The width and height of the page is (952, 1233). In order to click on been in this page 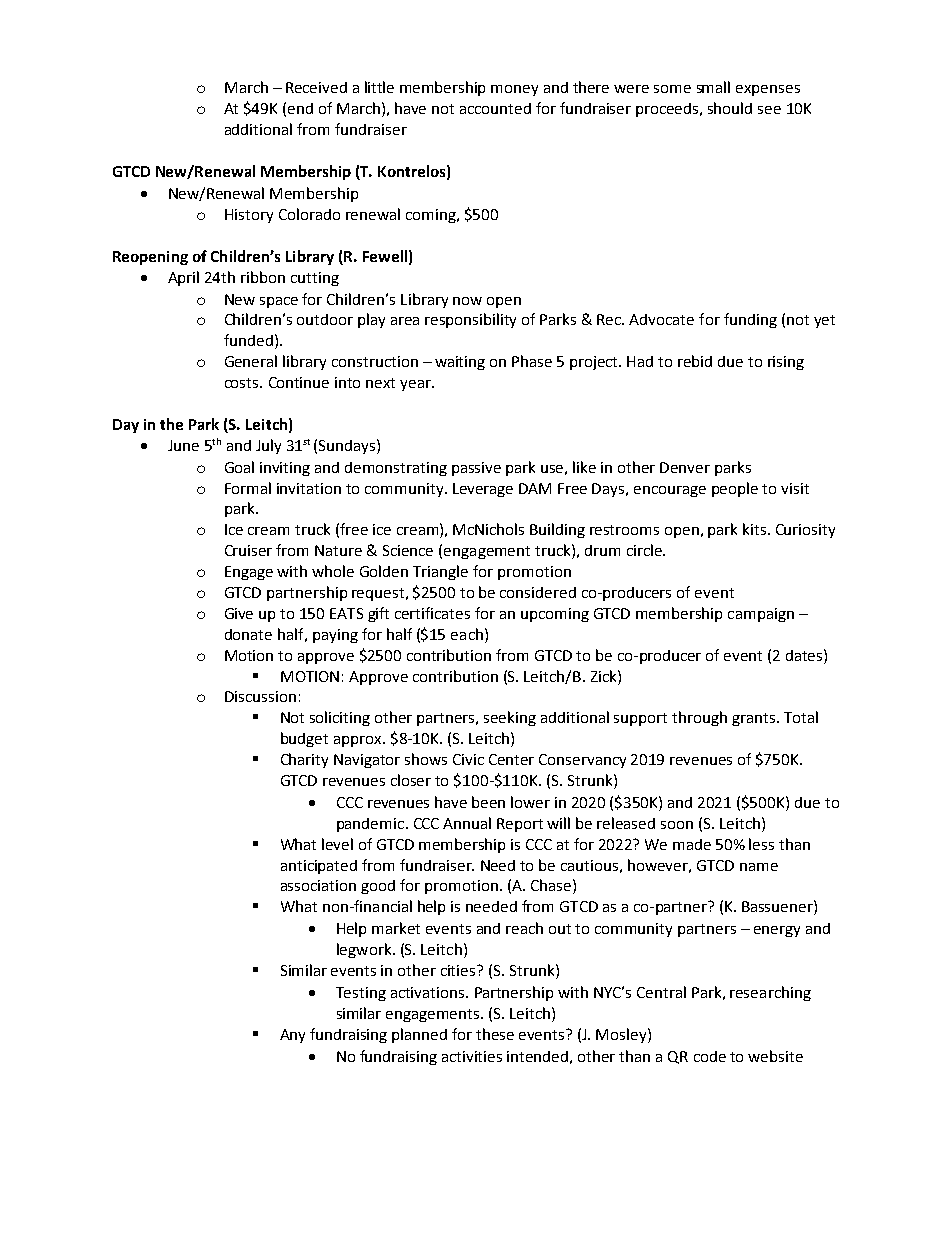, I will do `click(488, 802)`.
